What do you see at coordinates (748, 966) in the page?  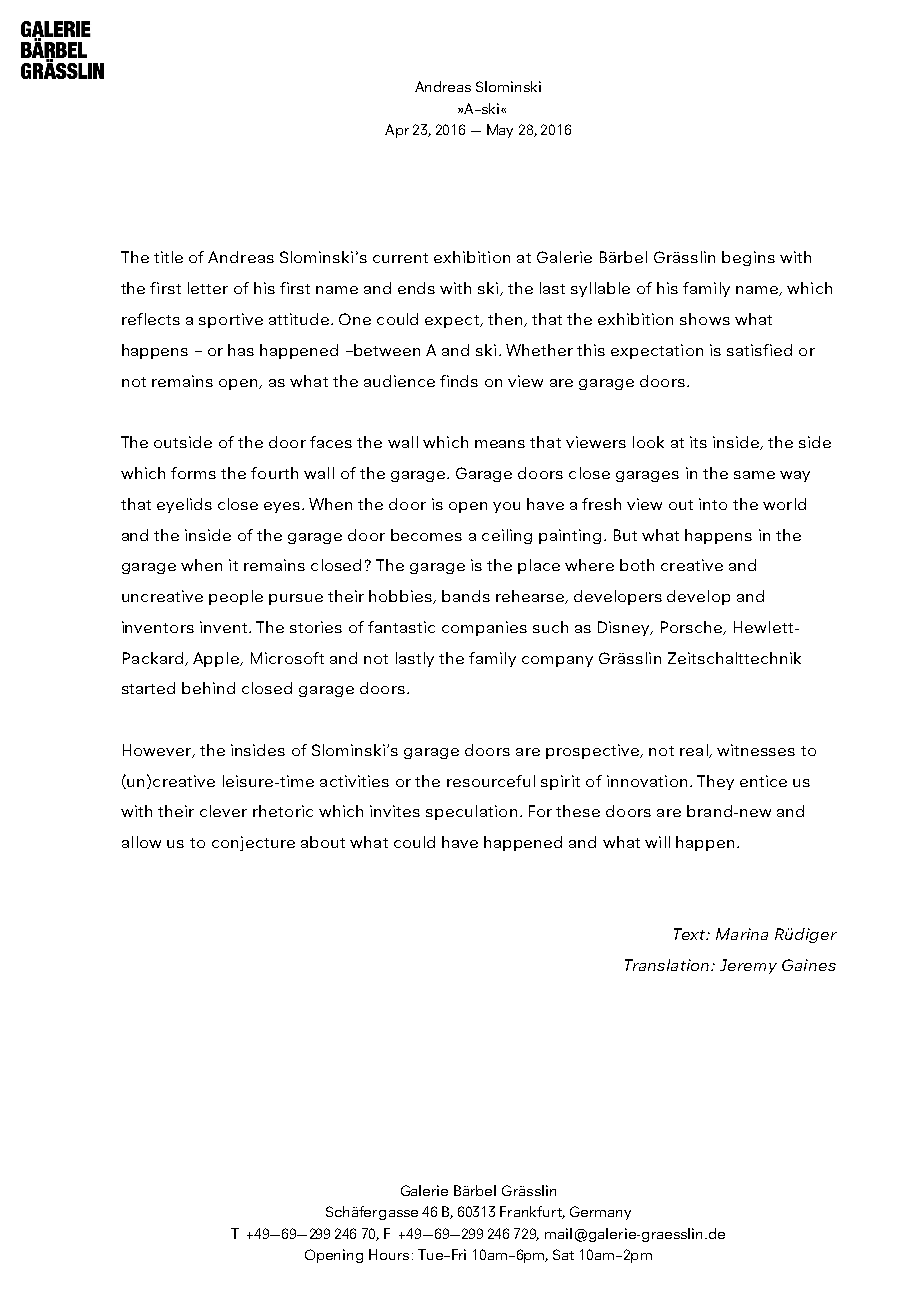 I see `Jeremy` at bounding box center [748, 966].
